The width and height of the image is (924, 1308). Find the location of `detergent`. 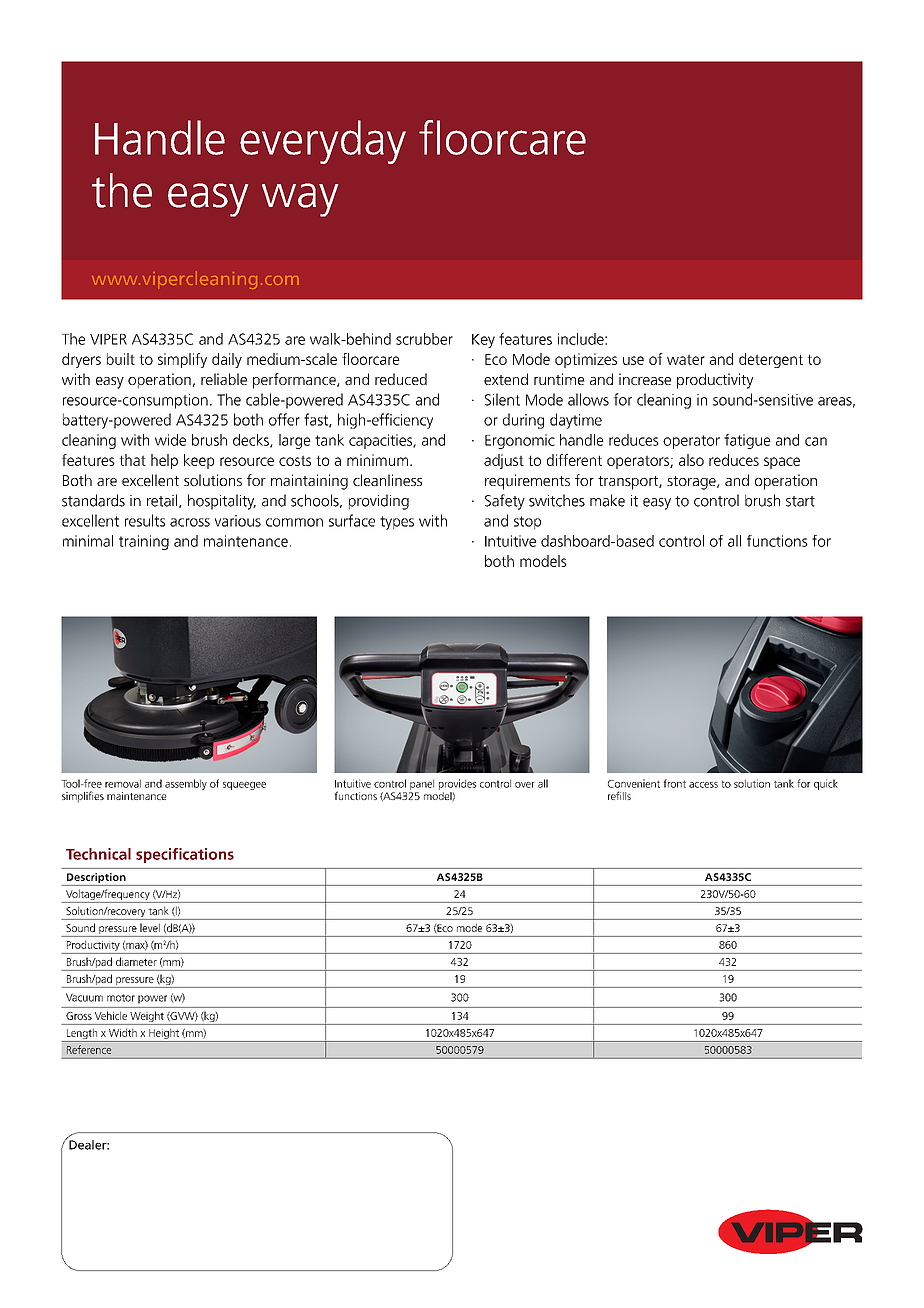

detergent is located at coordinates (771, 360).
